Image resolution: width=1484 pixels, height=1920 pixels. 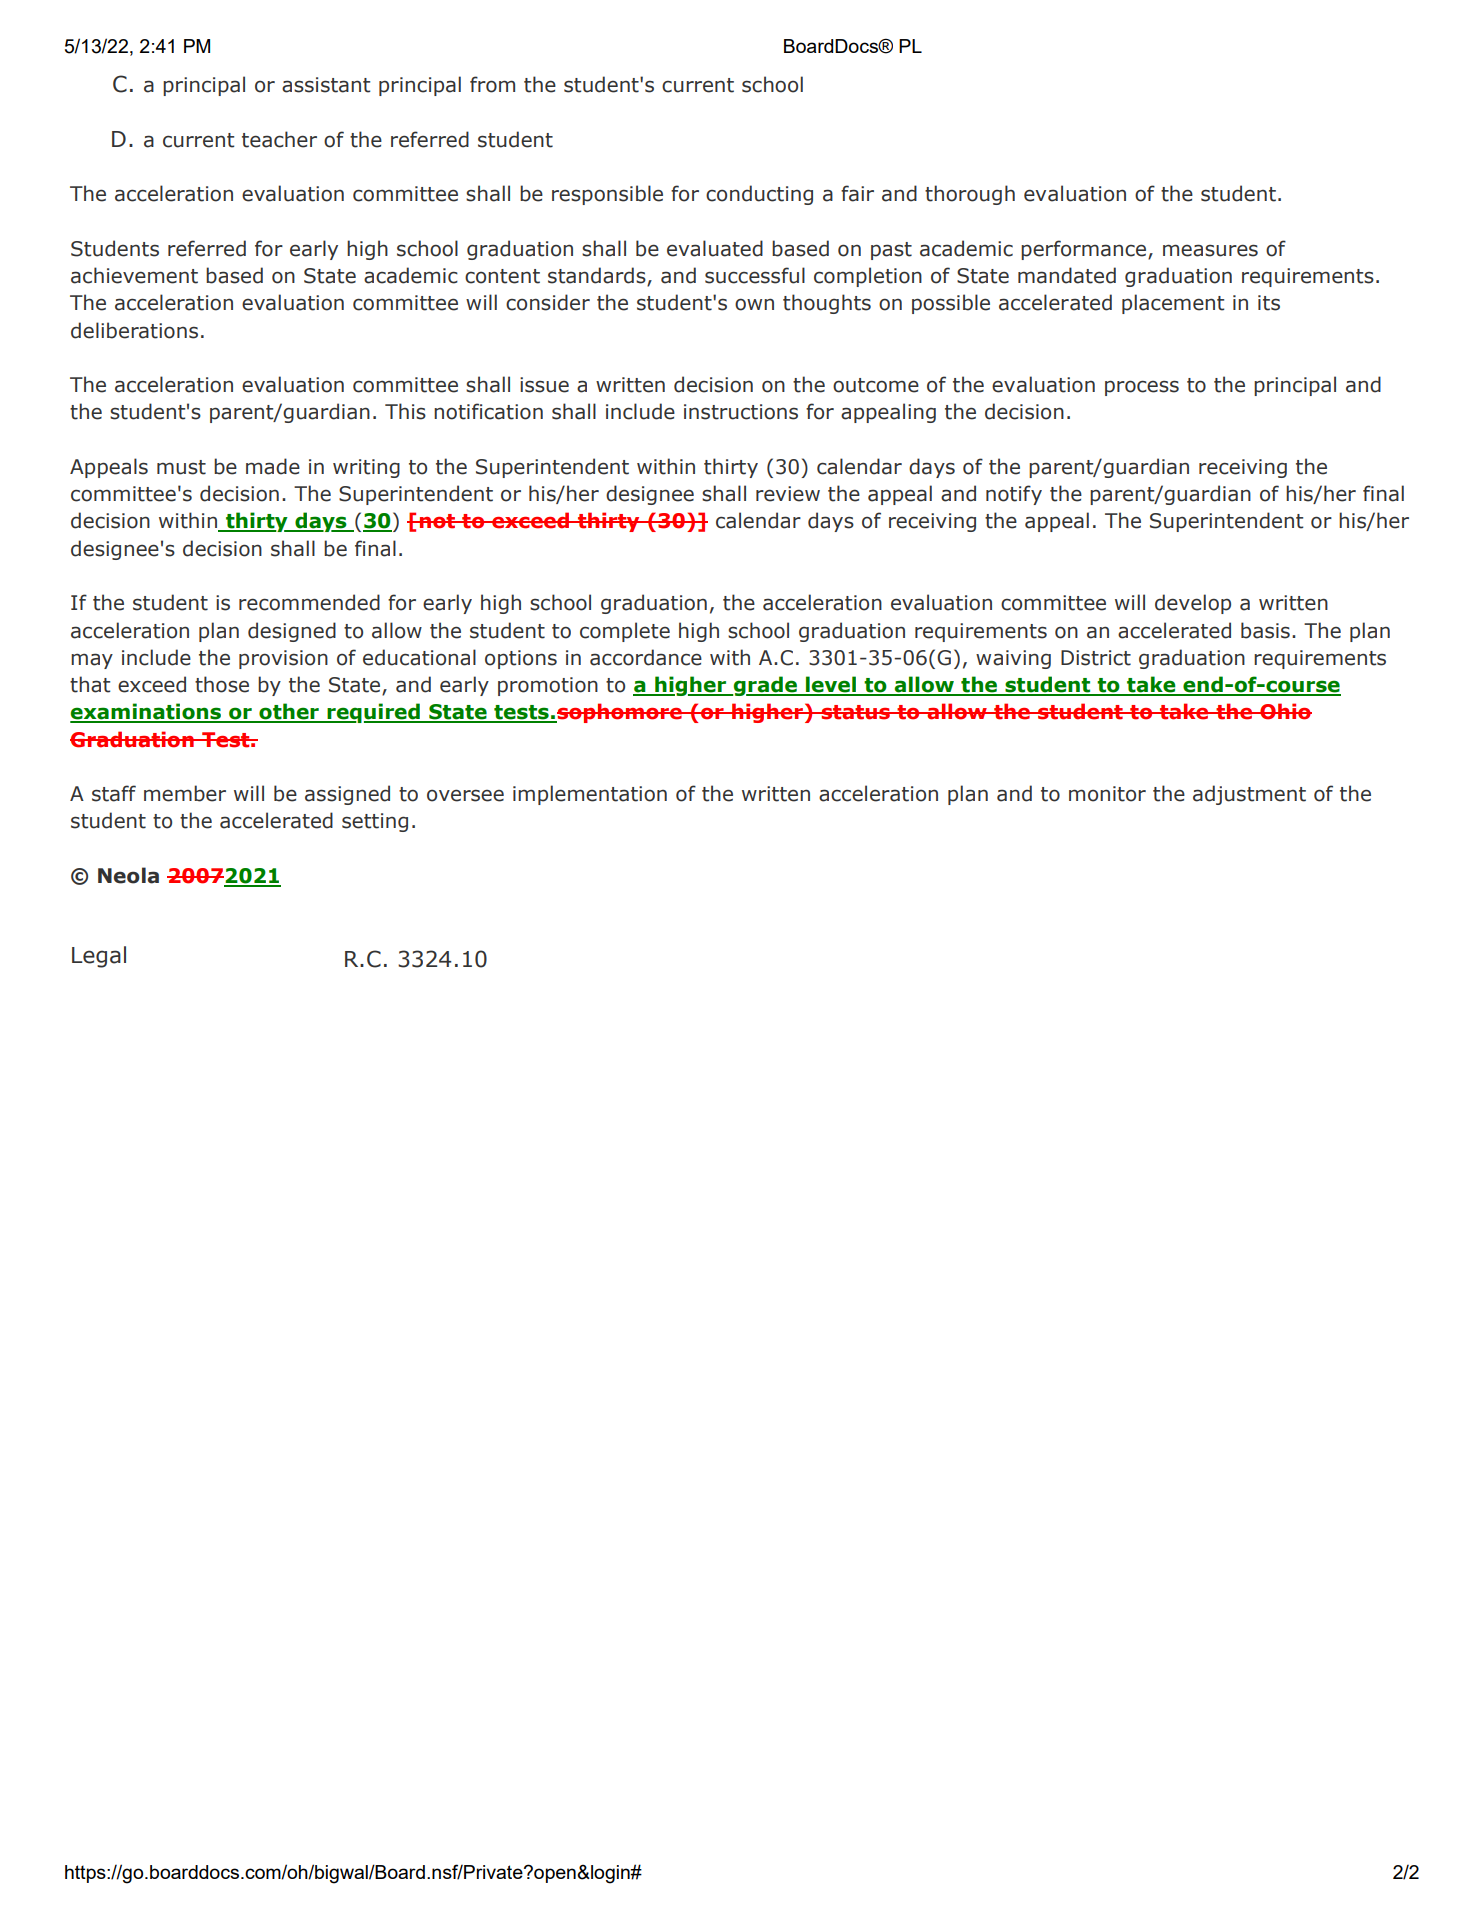 What do you see at coordinates (590, 795) in the screenshot?
I see `implementation` at bounding box center [590, 795].
